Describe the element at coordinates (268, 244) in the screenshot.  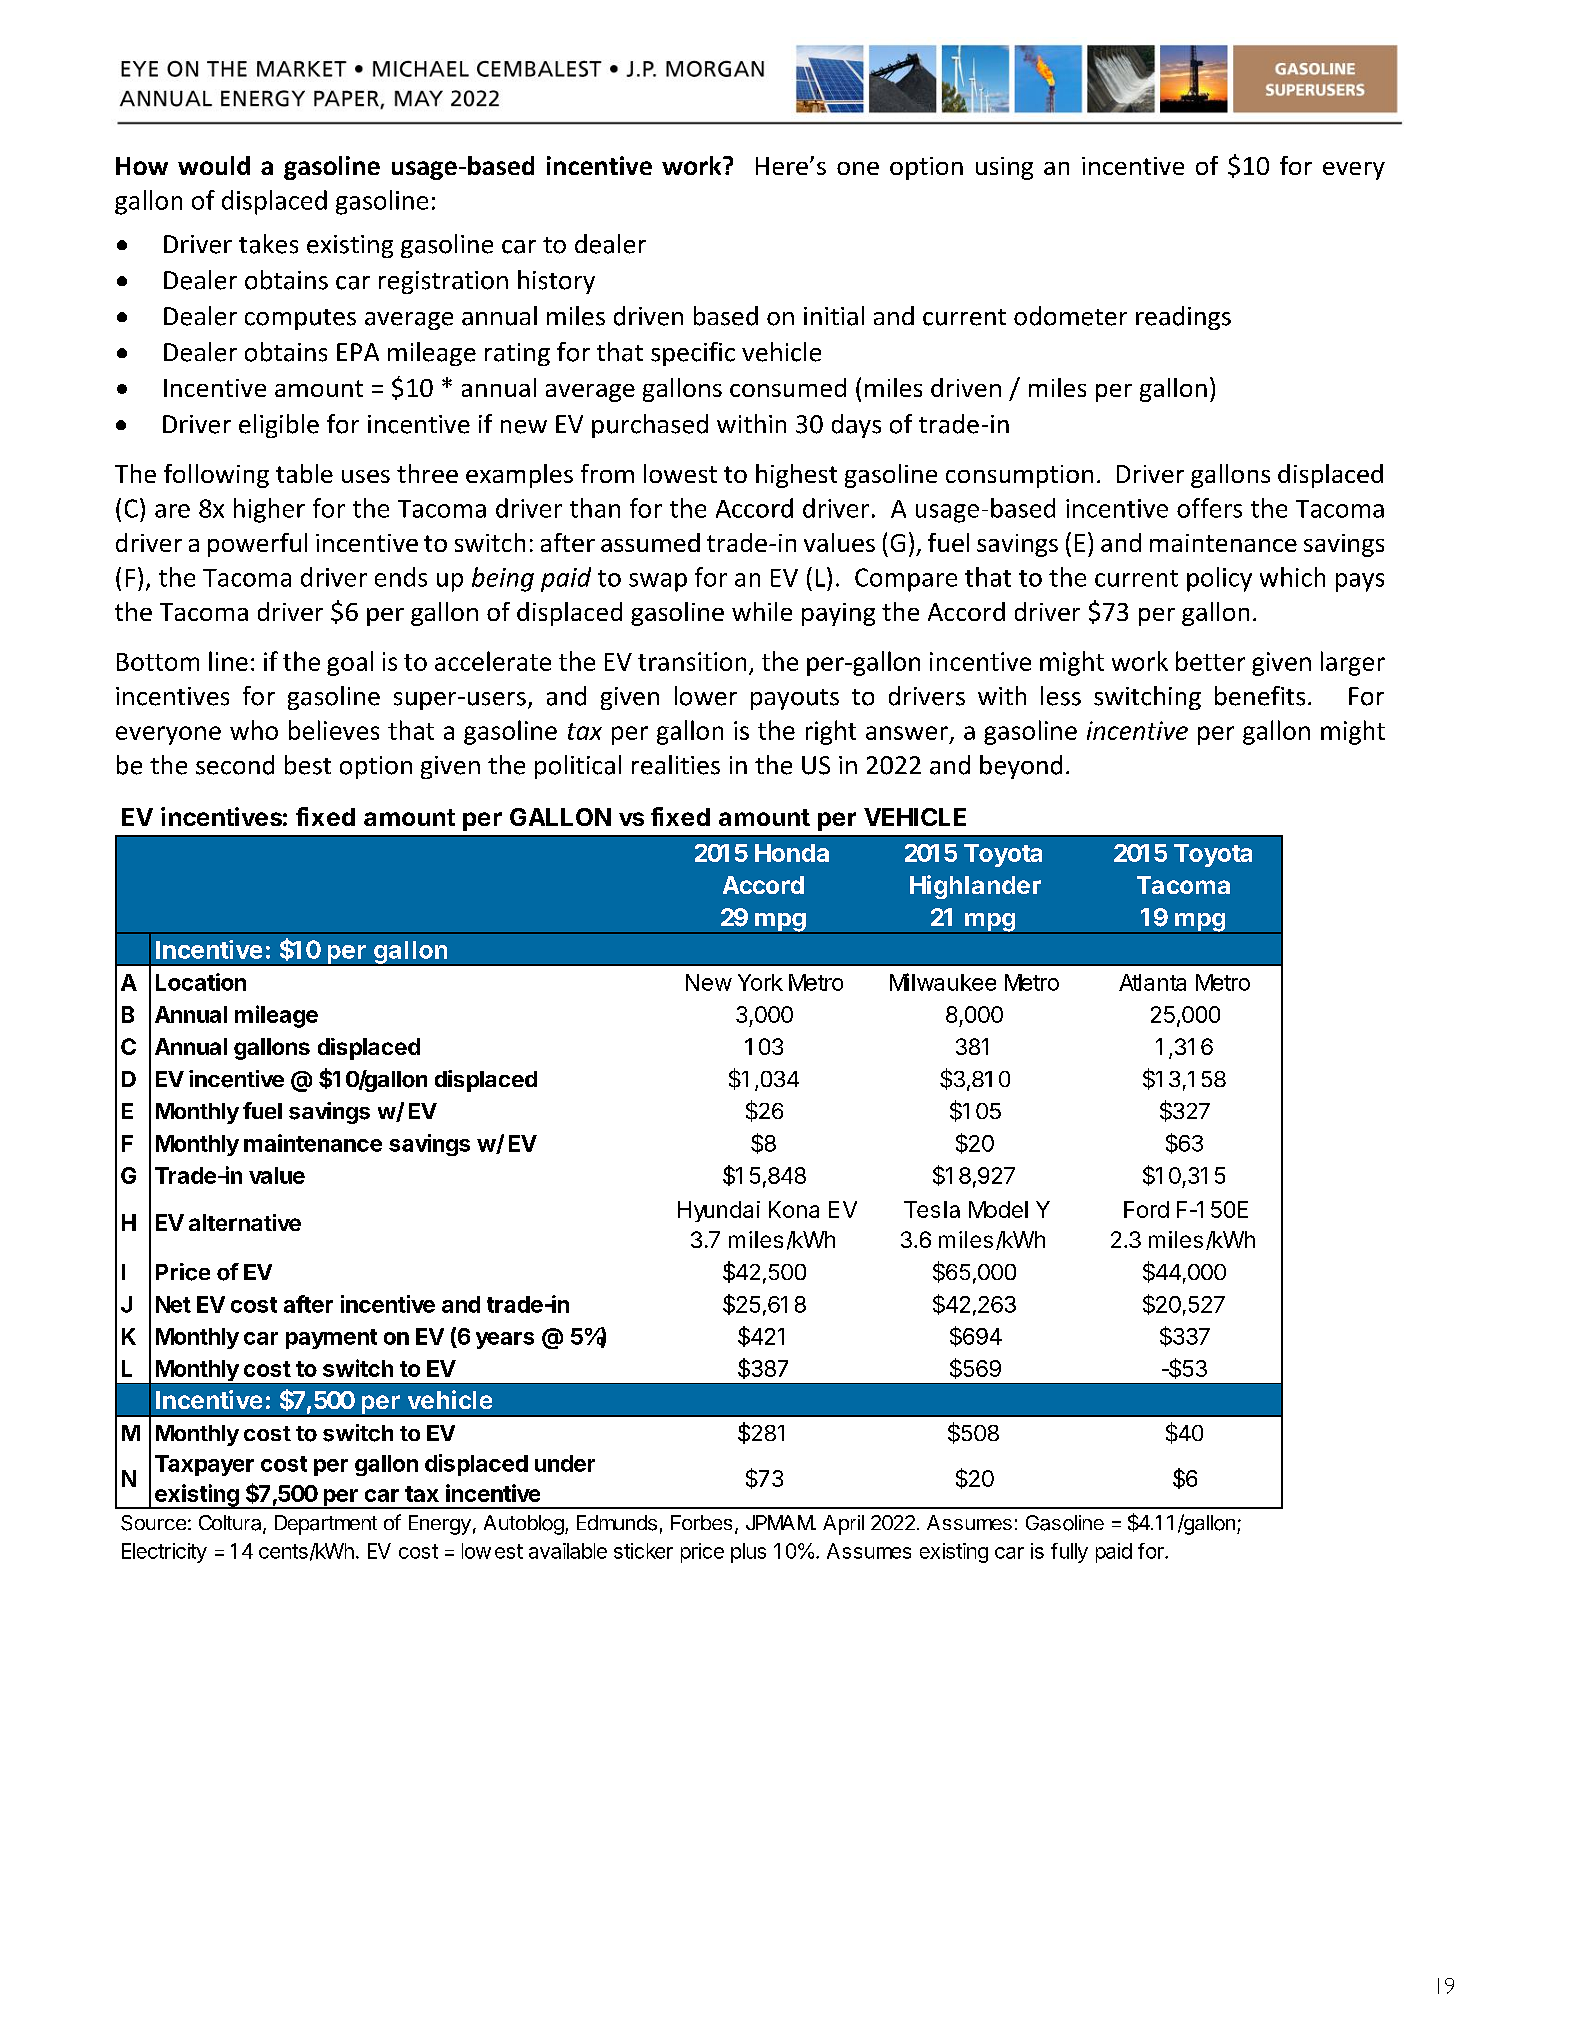
I see `takes` at that location.
